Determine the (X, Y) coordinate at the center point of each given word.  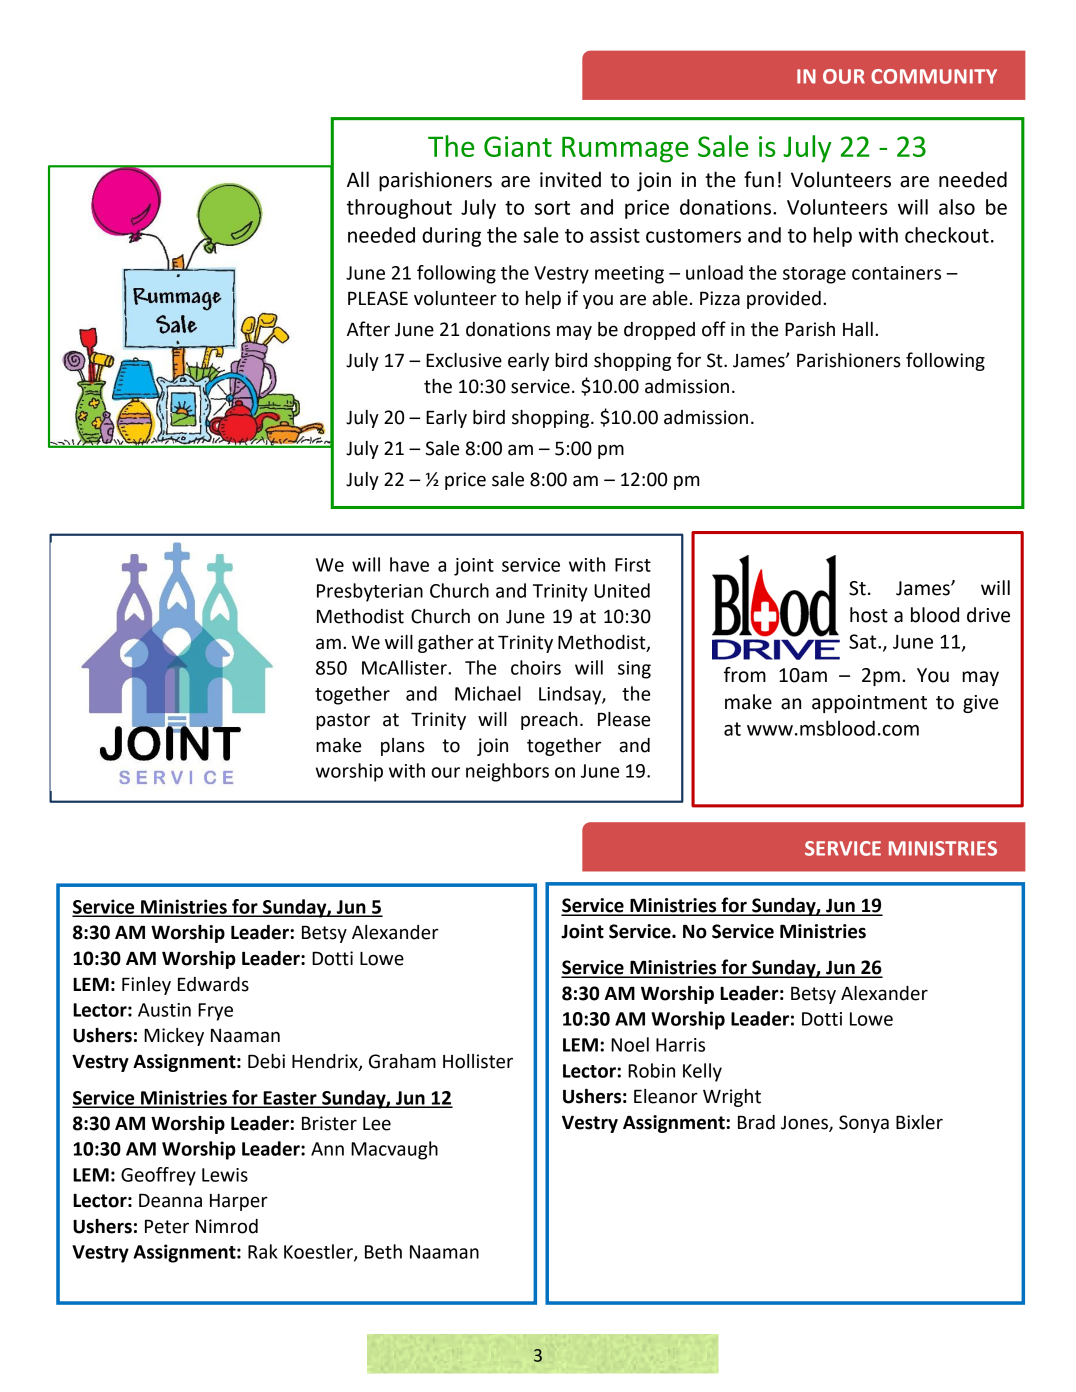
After (368, 329)
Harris (680, 1045)
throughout (399, 209)
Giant (518, 146)
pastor (343, 721)
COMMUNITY (934, 76)
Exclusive (464, 360)
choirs (536, 667)
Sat (864, 641)
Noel (630, 1044)
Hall (858, 329)
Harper (239, 1202)
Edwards (213, 984)
